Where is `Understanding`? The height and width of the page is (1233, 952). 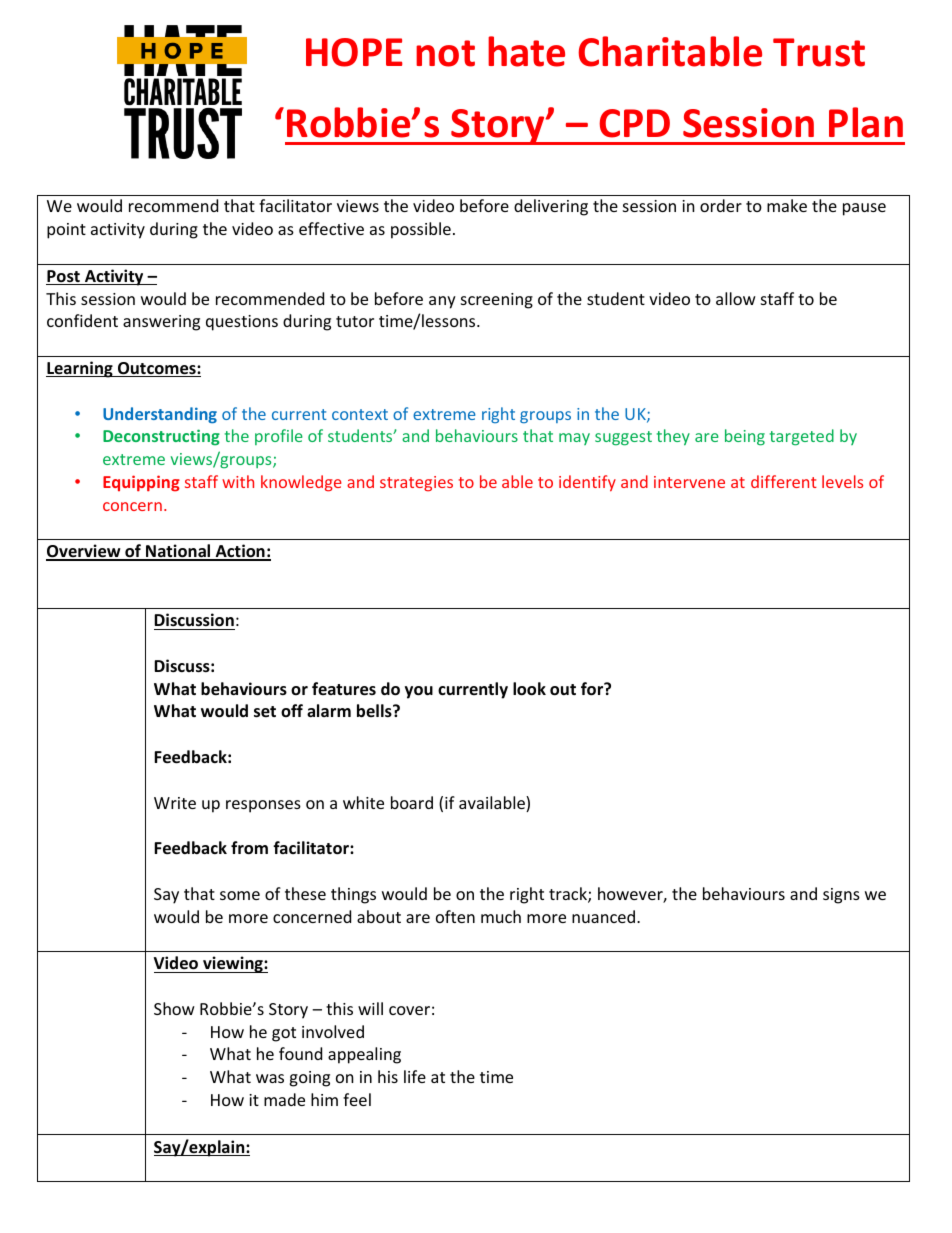
Understanding is located at coordinates (160, 415).
